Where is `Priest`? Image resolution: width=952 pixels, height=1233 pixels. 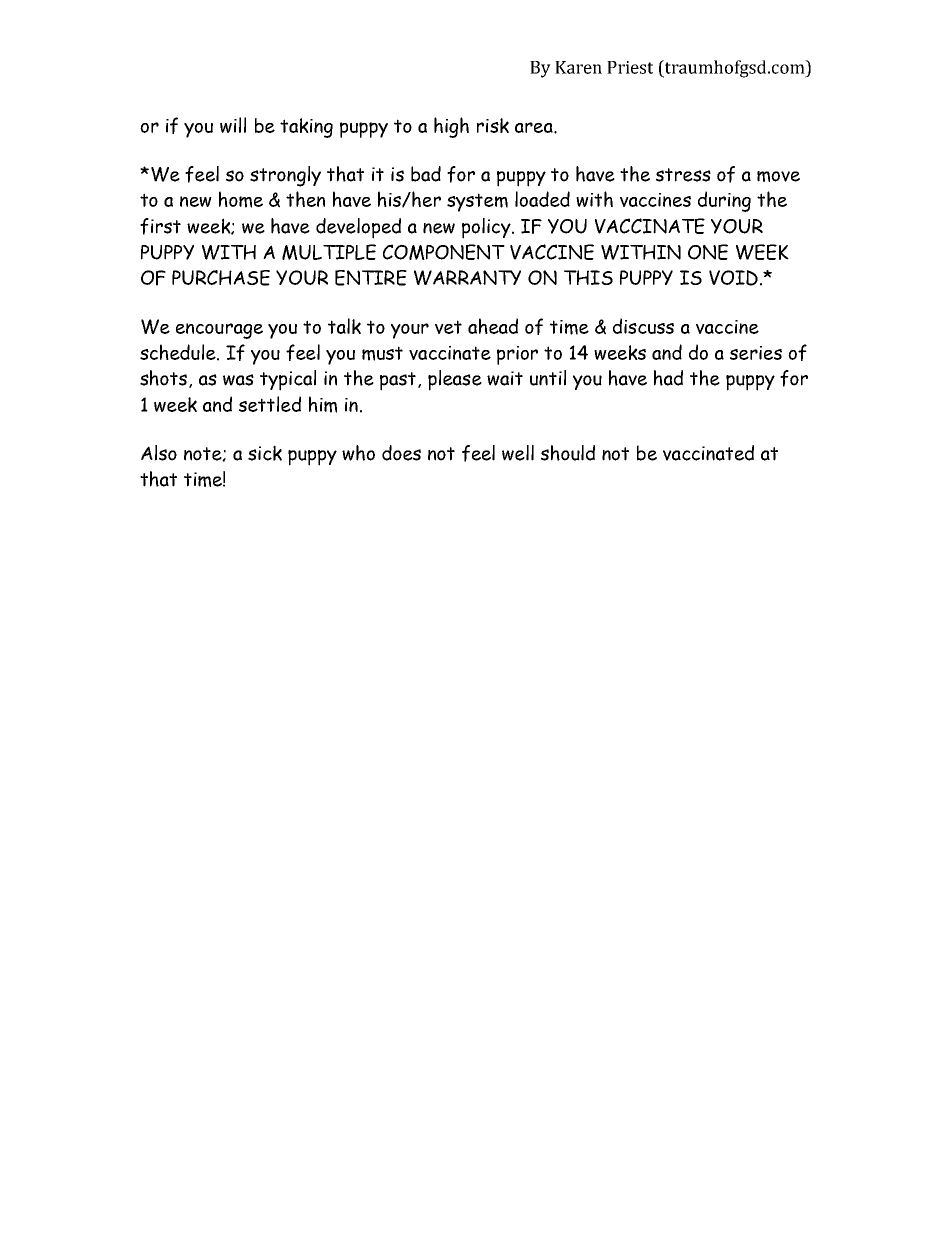
Priest is located at coordinates (630, 67).
